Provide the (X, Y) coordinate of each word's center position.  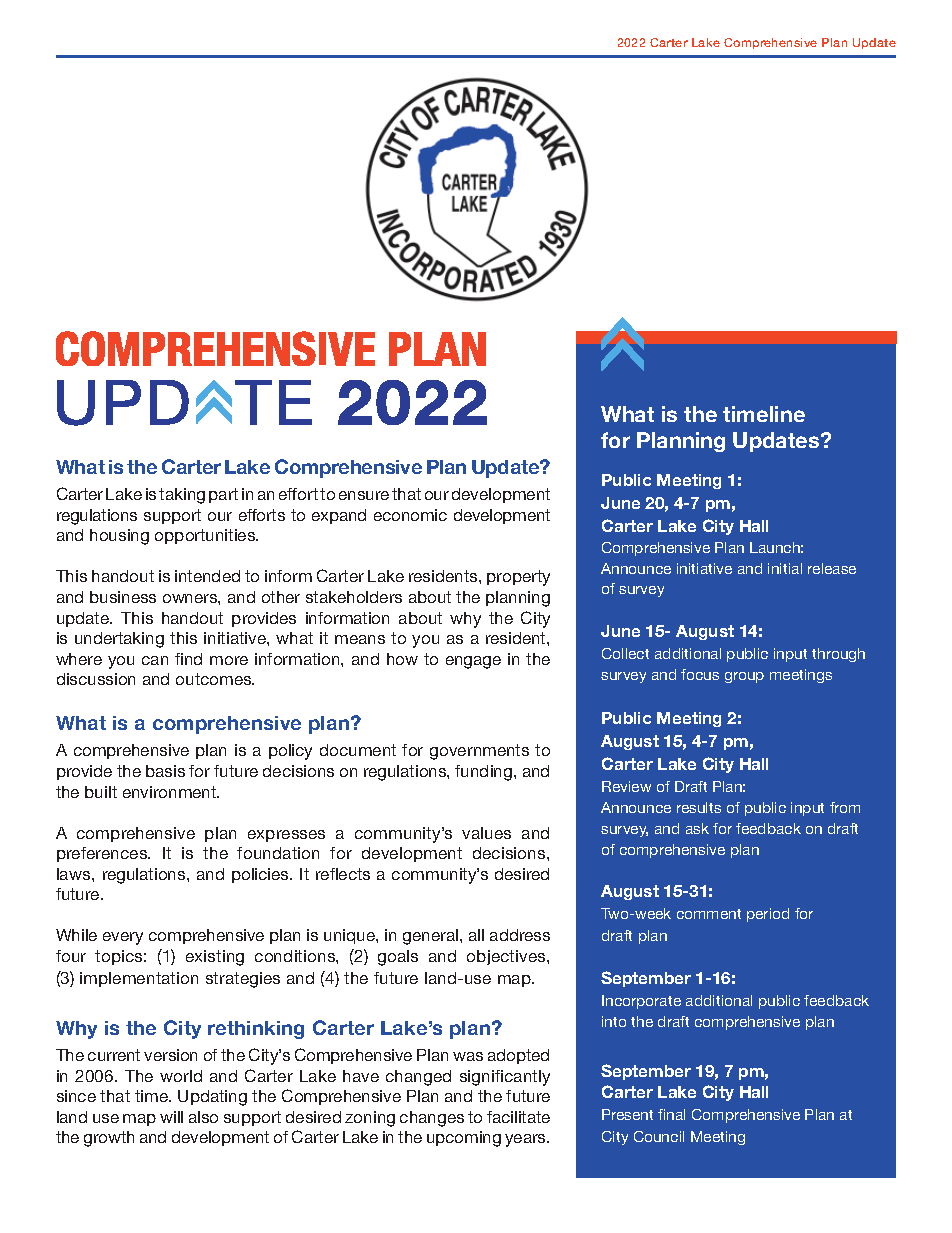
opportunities (206, 536)
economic (410, 515)
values (486, 833)
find (188, 659)
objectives (507, 957)
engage (473, 662)
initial (785, 568)
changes (432, 1119)
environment (171, 792)
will (171, 1117)
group (744, 677)
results (699, 807)
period (768, 915)
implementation (139, 979)
